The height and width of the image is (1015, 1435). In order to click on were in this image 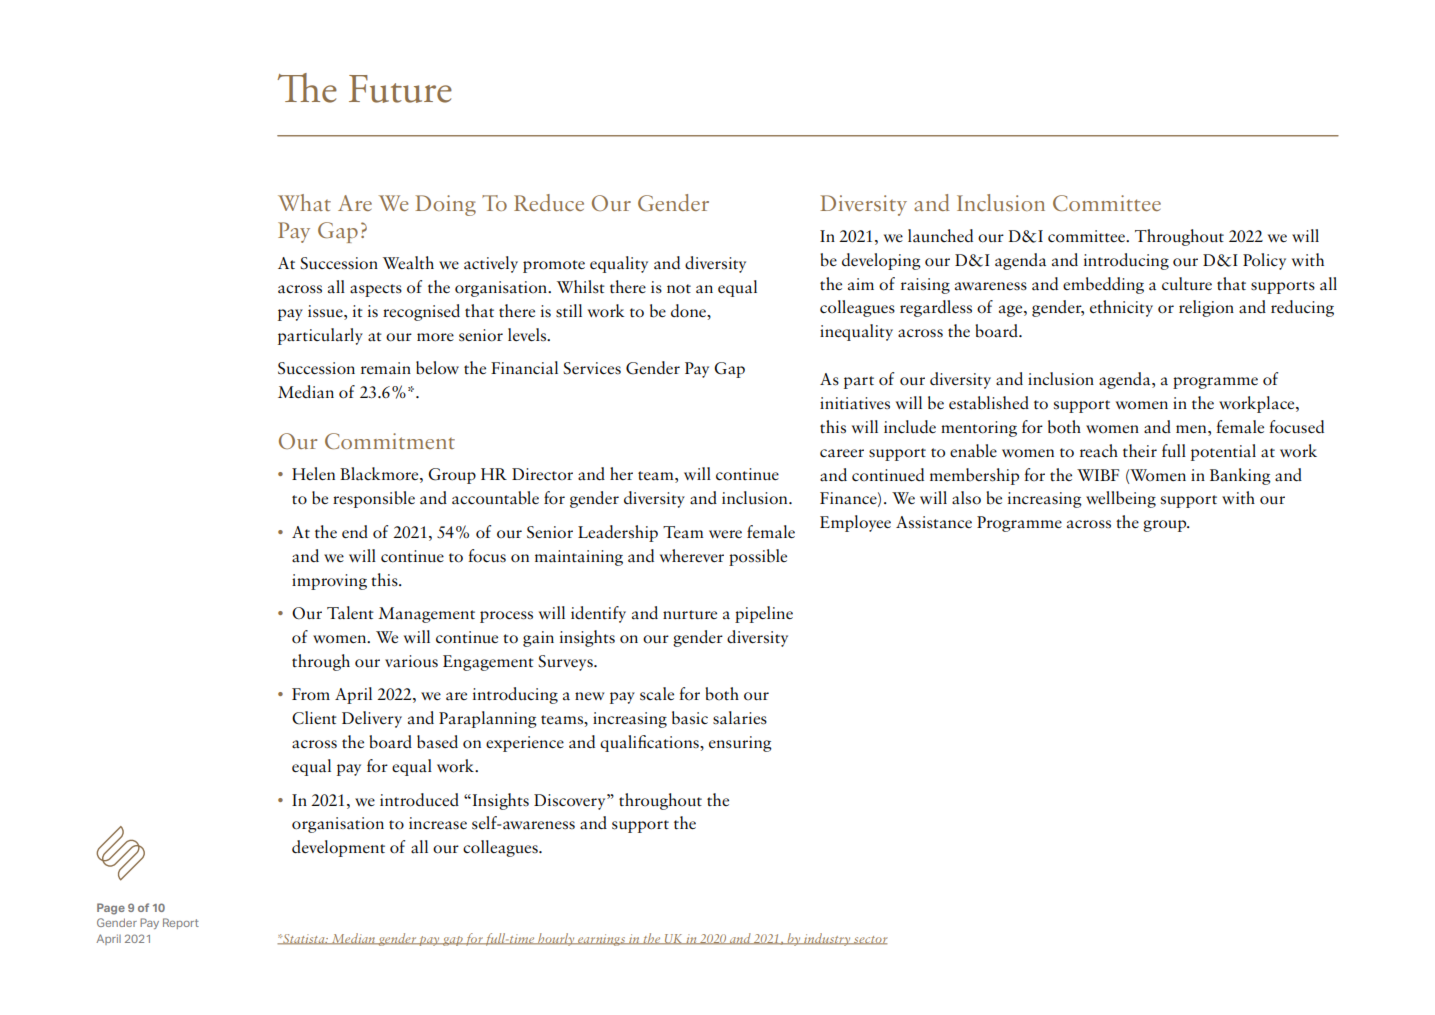, I will do `click(725, 534)`.
